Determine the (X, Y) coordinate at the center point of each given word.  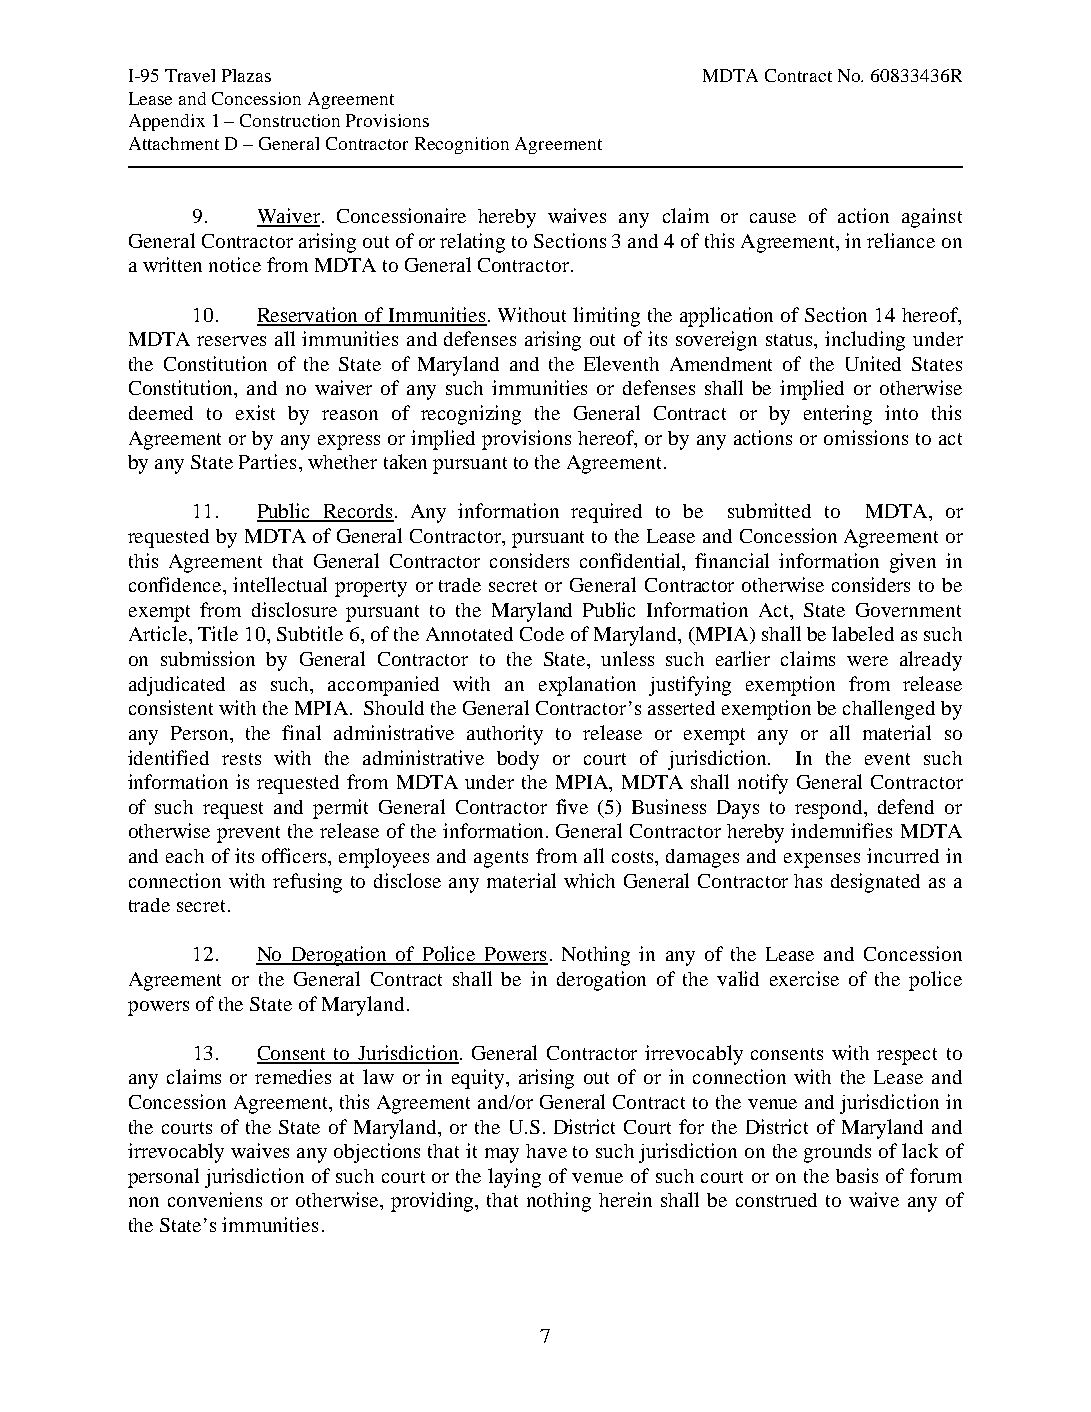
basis (857, 1175)
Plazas (246, 75)
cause (773, 218)
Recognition (462, 145)
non (144, 1202)
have (546, 1151)
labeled (863, 633)
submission (208, 658)
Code (542, 634)
